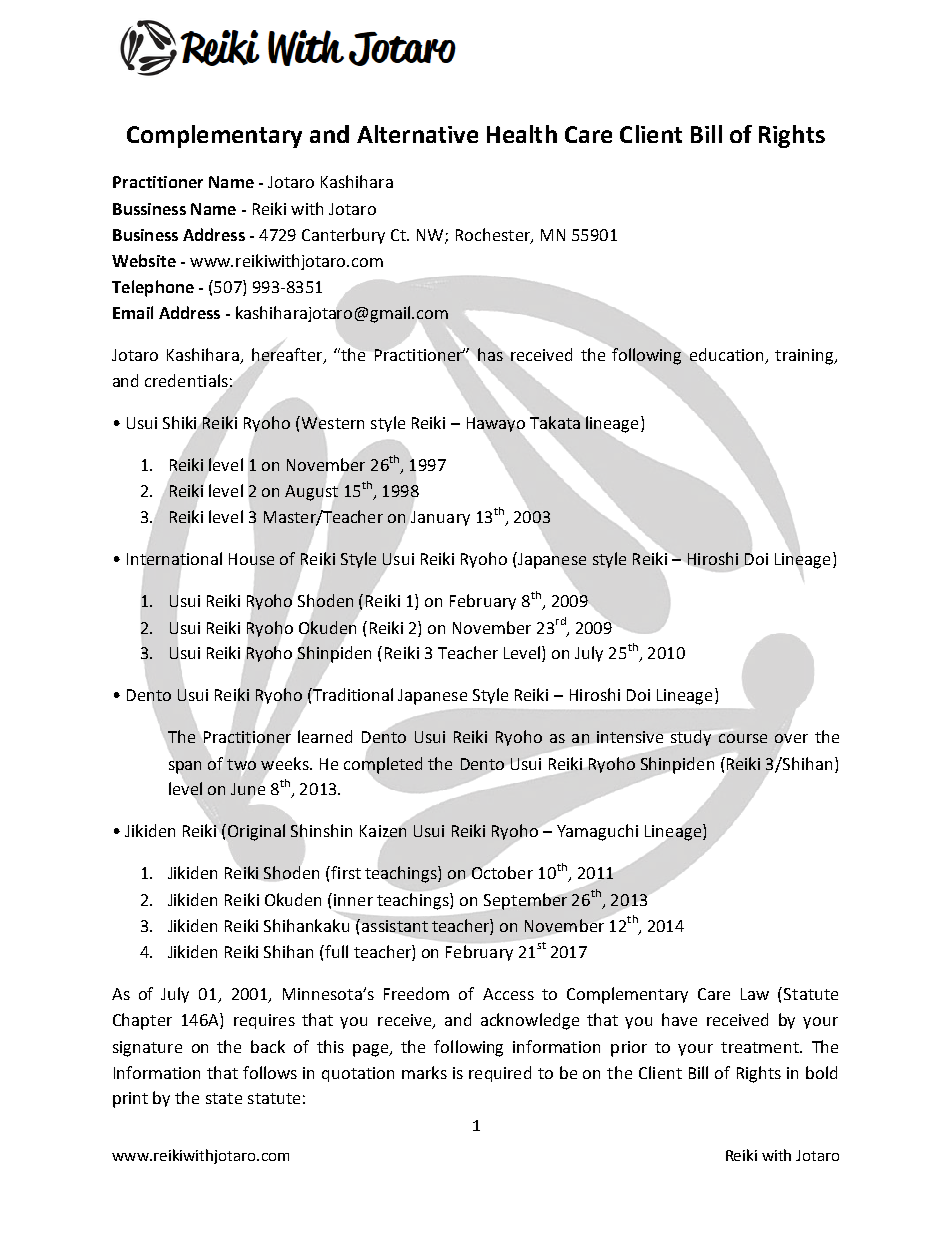  Describe the element at coordinates (149, 209) in the document. I see `Bussiness` at that location.
